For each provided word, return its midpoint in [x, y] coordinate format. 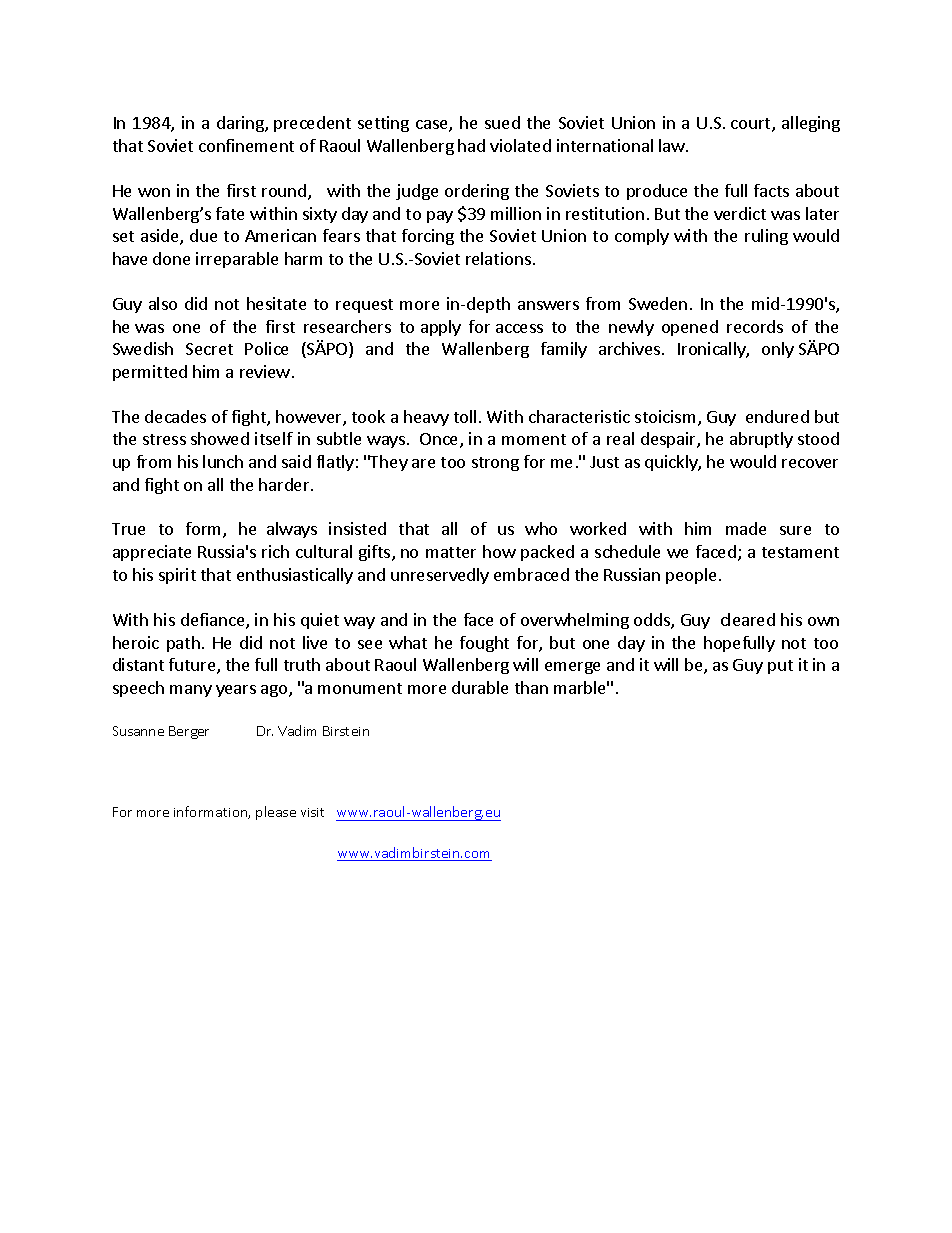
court [752, 125]
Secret [209, 349]
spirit [177, 576]
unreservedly [440, 576]
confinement [246, 145]
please [276, 813]
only [778, 350]
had [471, 145]
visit [312, 812]
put [780, 667]
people [691, 576]
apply [441, 328]
